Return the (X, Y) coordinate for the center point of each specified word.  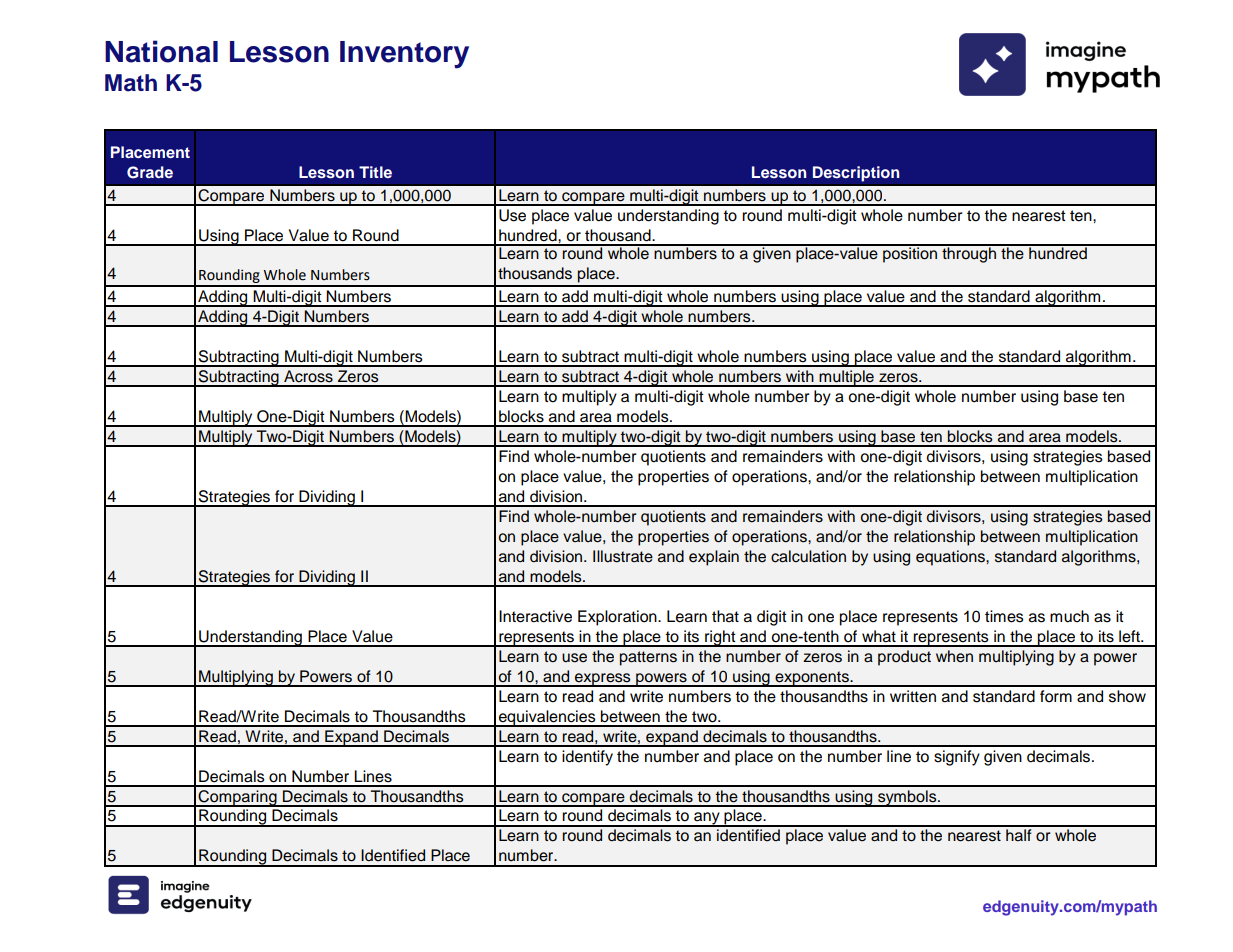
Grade (150, 172)
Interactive (535, 616)
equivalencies (547, 718)
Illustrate (623, 556)
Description (856, 174)
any (707, 819)
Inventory (404, 55)
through (969, 254)
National (161, 51)
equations (951, 558)
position (910, 254)
